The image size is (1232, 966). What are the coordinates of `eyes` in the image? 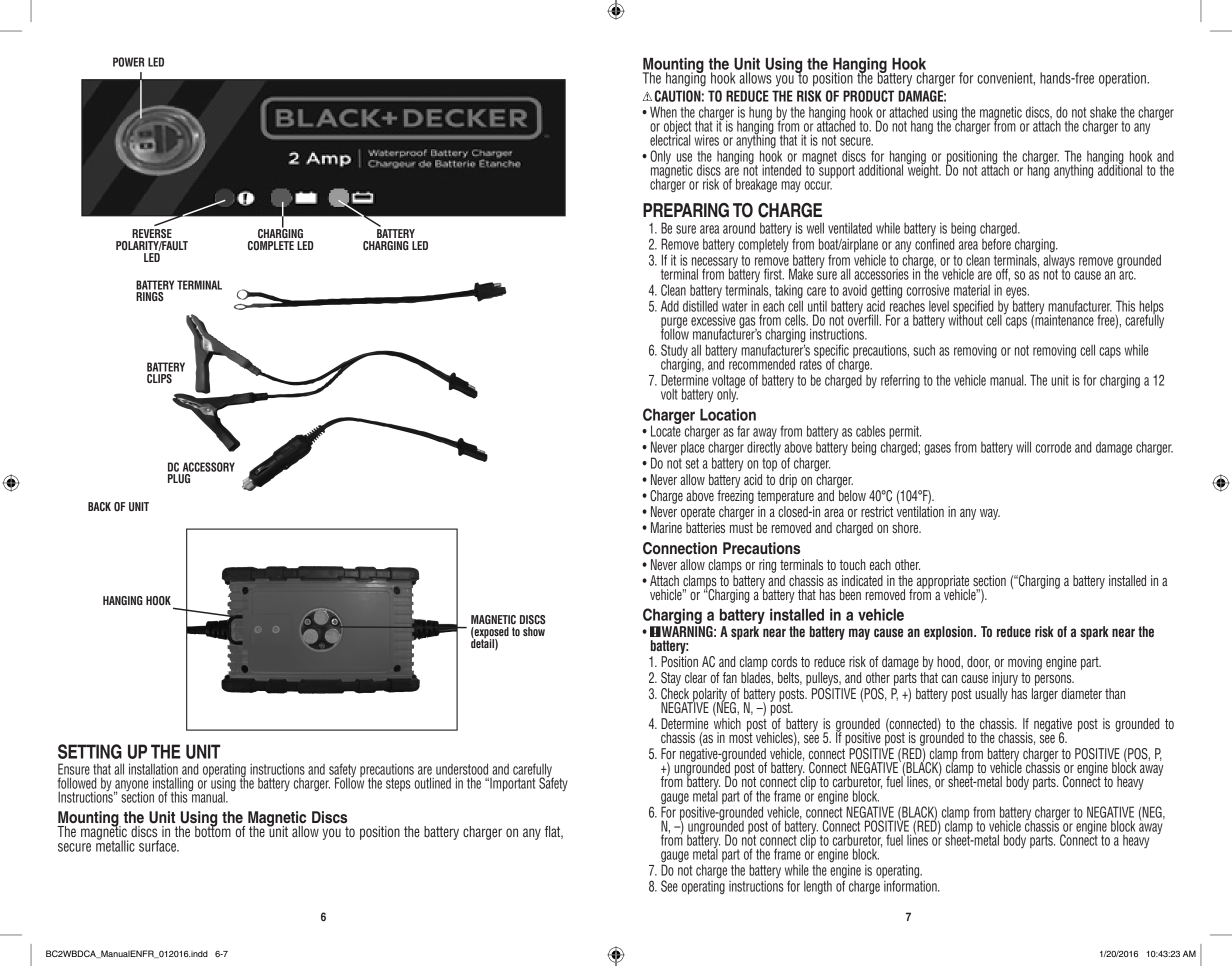 It's located at (1017, 294).
